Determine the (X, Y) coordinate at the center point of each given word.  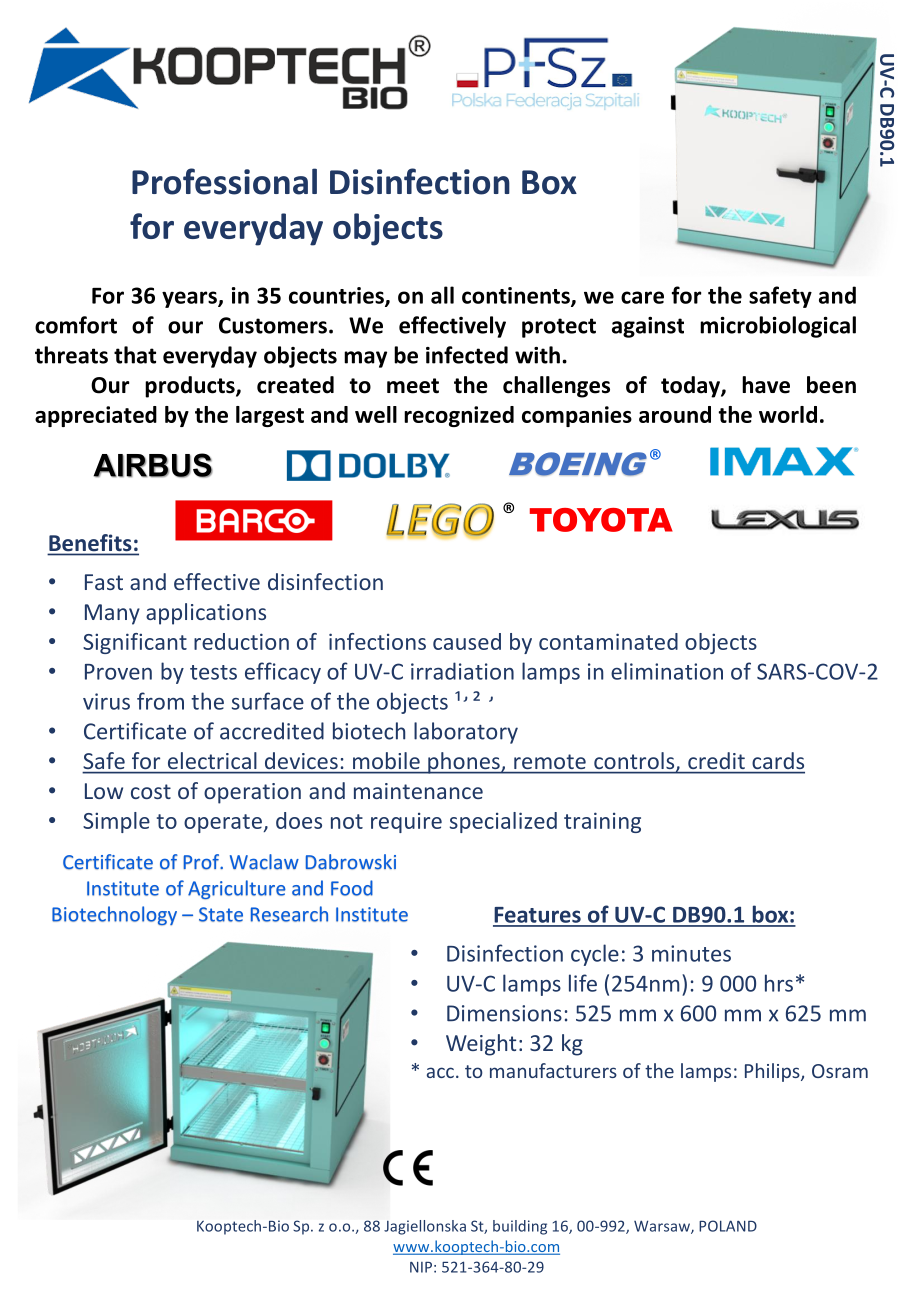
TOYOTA (601, 520)
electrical (212, 760)
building (520, 1227)
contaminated (608, 641)
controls (635, 762)
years (190, 299)
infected (467, 355)
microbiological (778, 327)
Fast (104, 582)
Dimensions (504, 1013)
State (221, 914)
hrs (779, 983)
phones (464, 763)
